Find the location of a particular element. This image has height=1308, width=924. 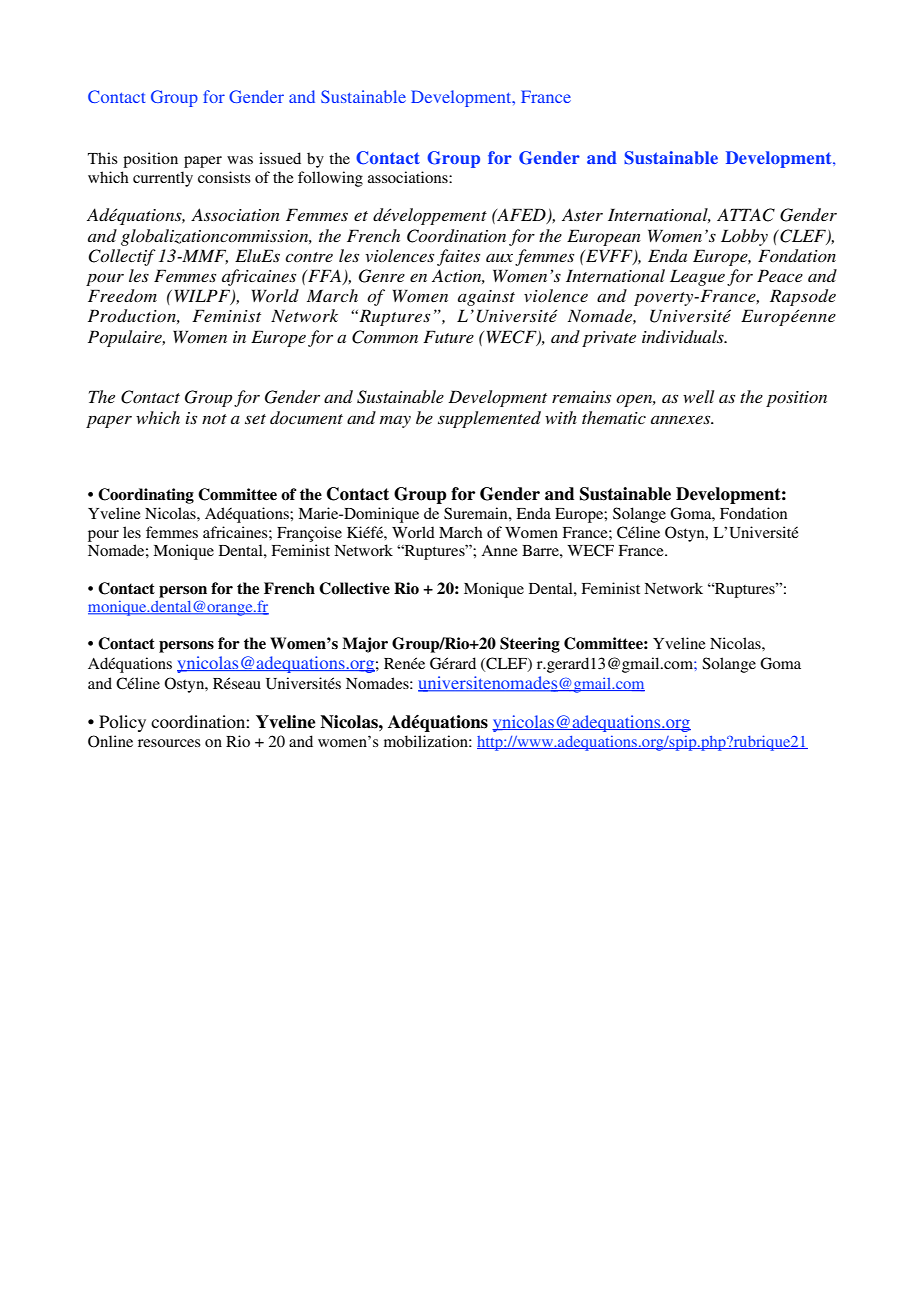

Aster is located at coordinates (582, 214).
